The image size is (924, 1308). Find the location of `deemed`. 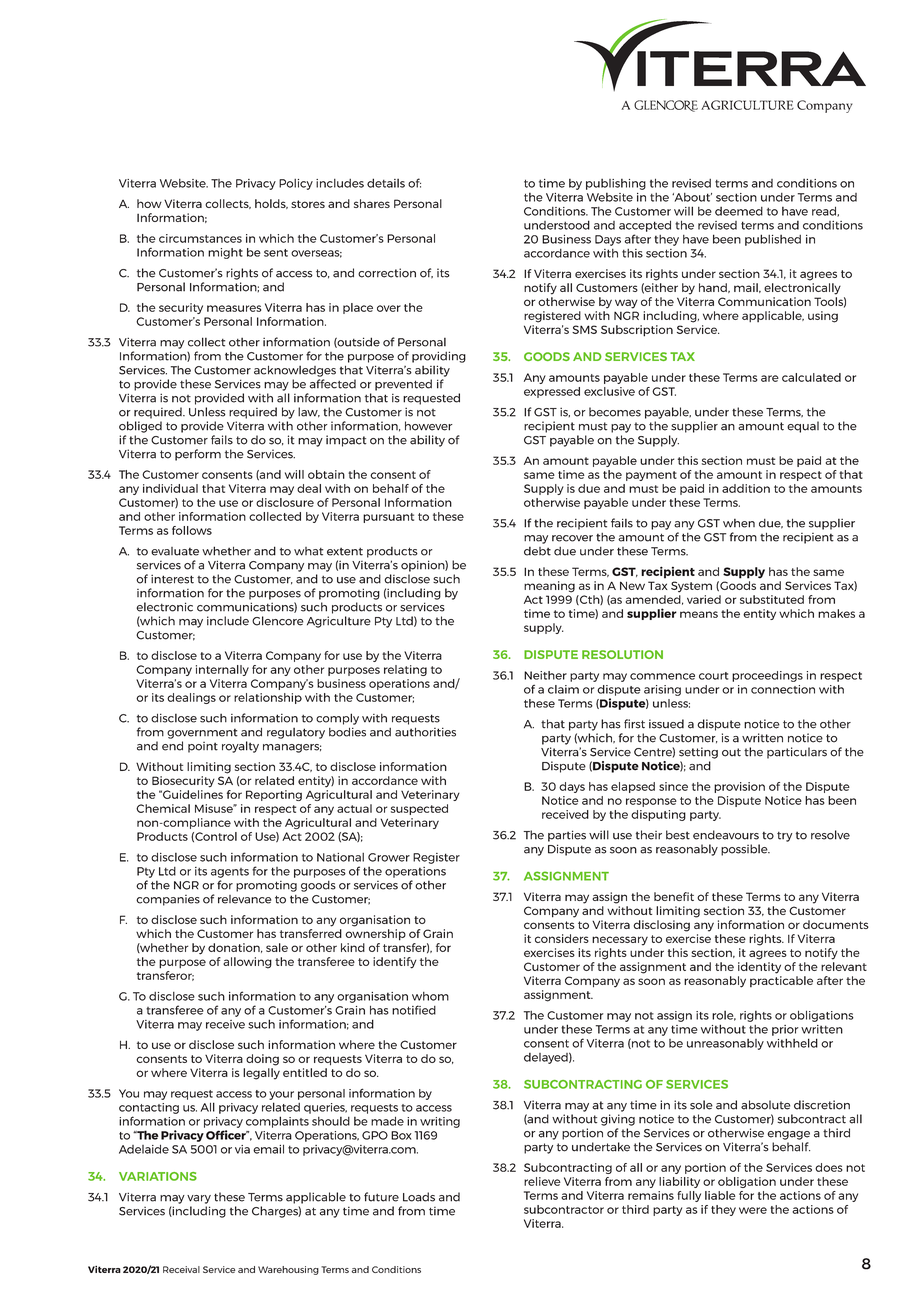

deemed is located at coordinates (739, 211).
